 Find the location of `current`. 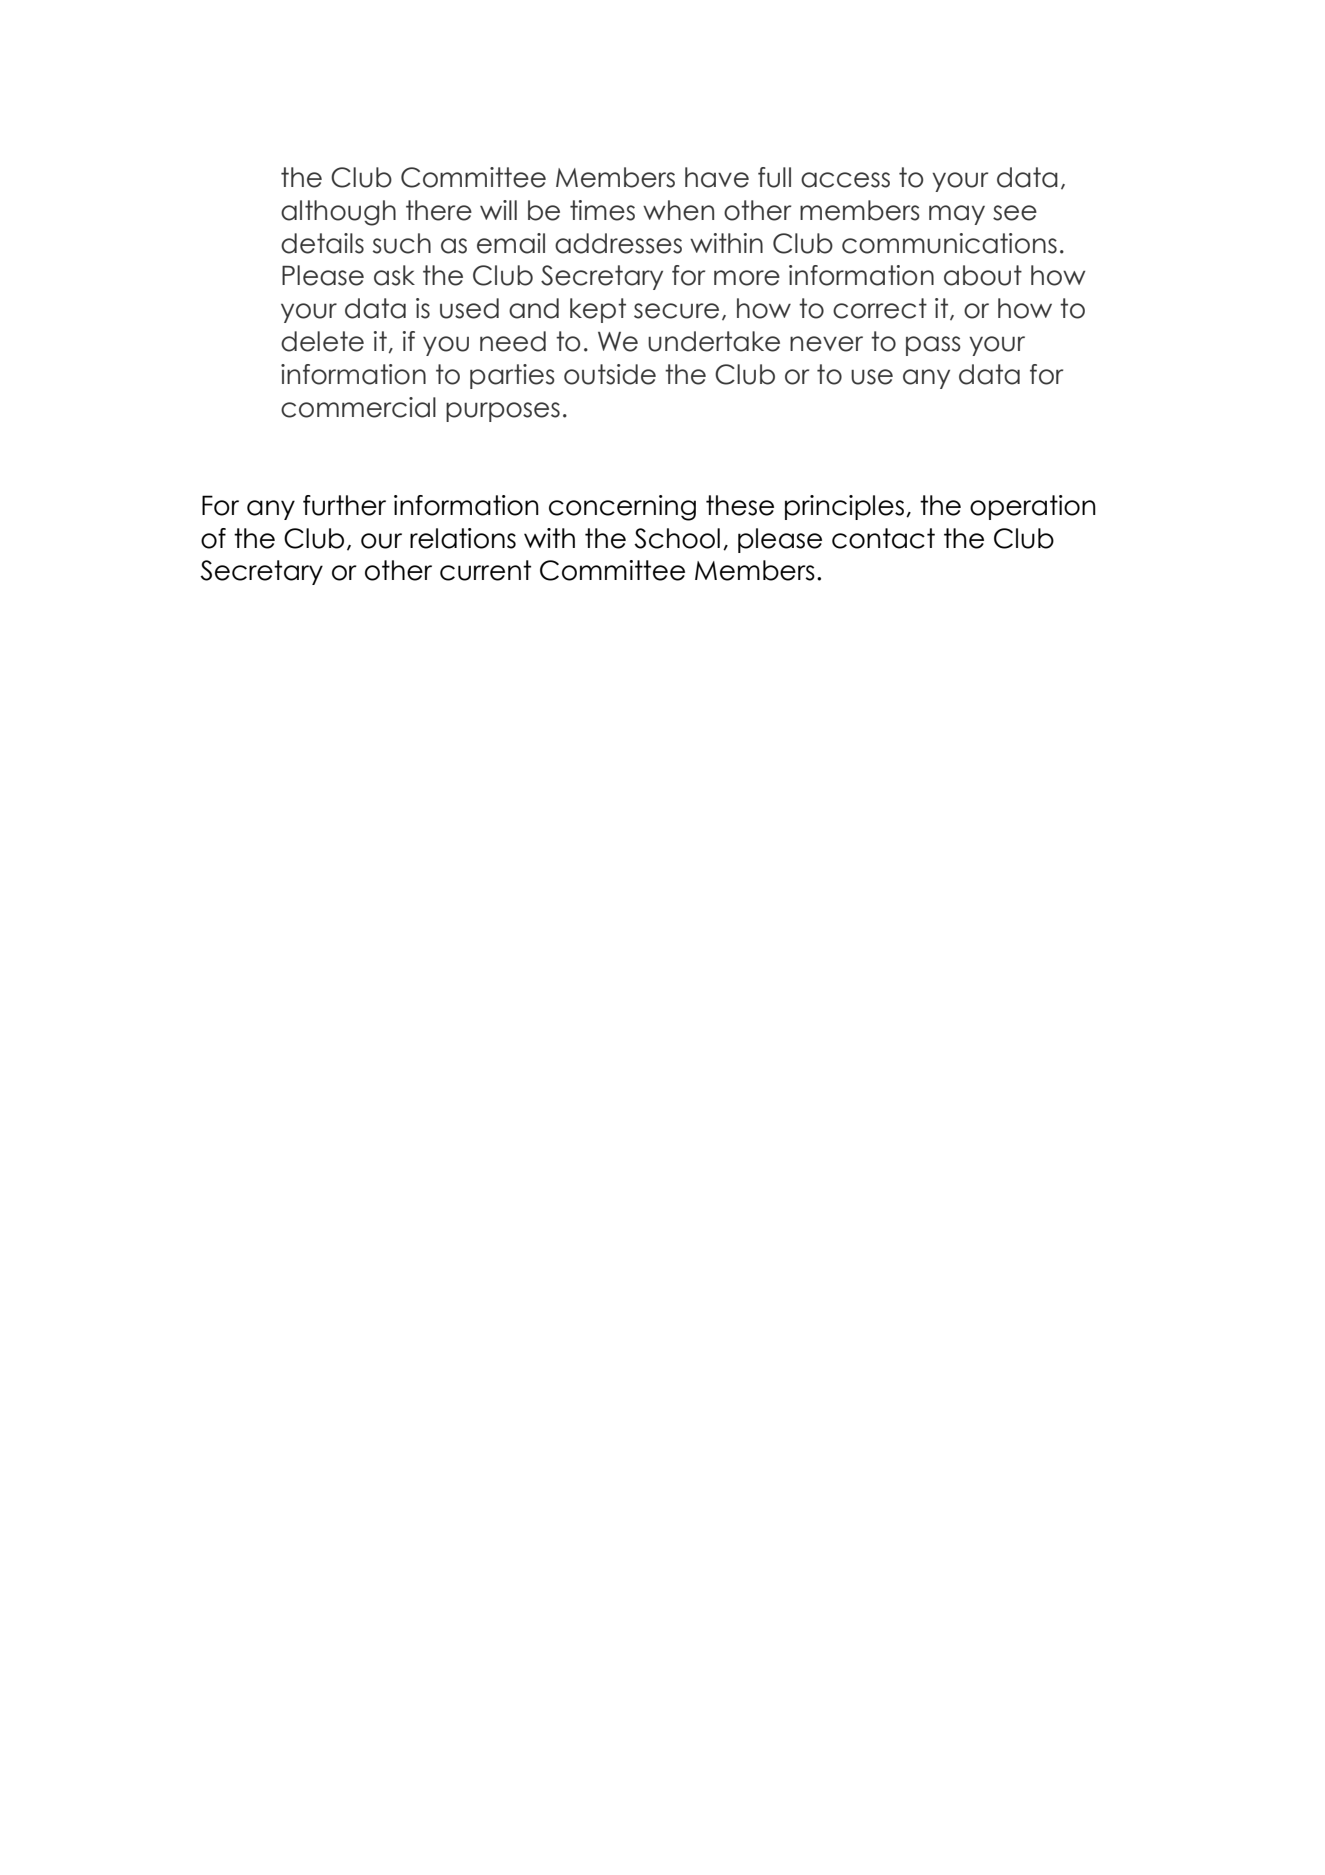

current is located at coordinates (485, 570).
